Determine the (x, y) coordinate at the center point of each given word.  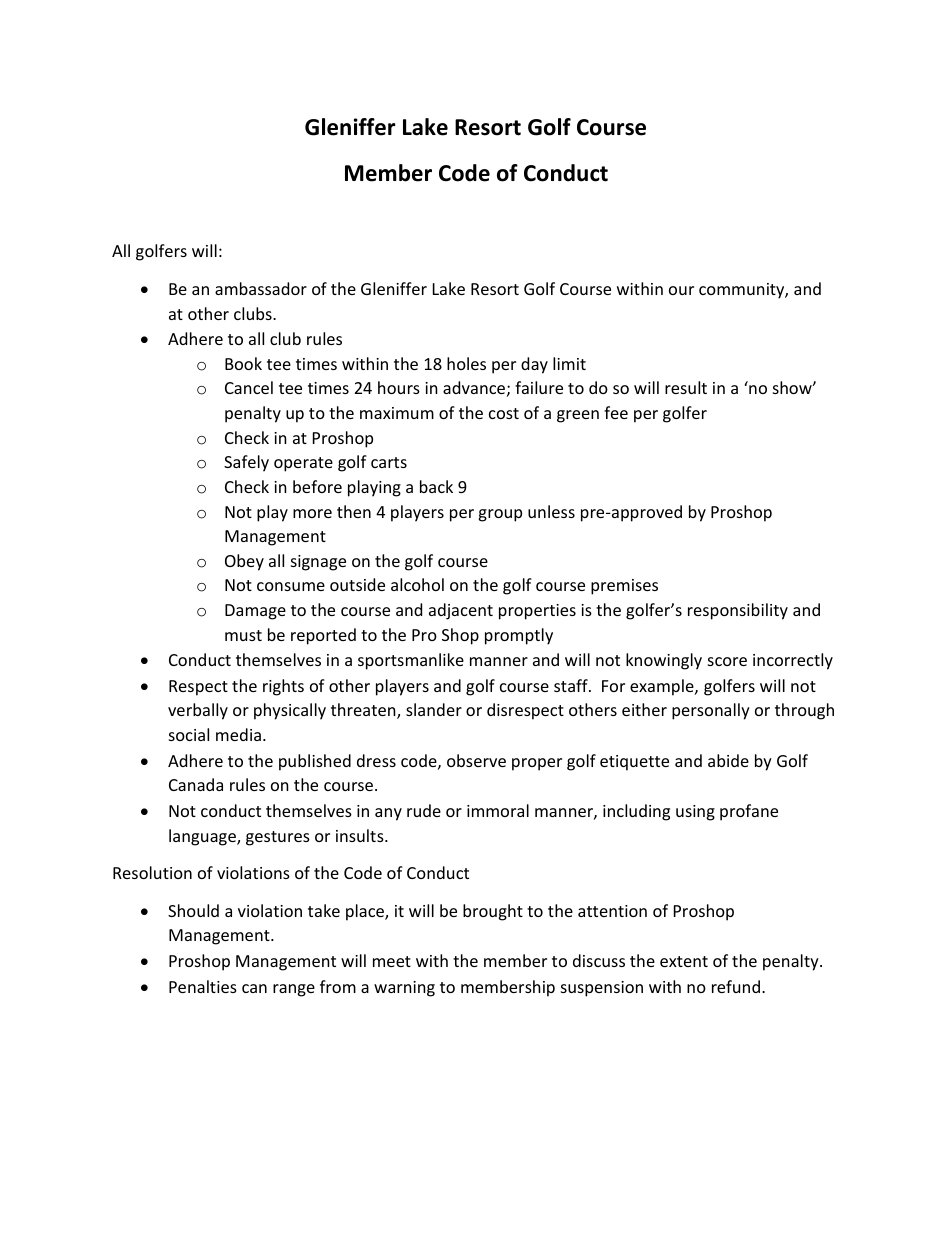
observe (476, 760)
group (500, 515)
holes (466, 363)
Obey (244, 562)
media (238, 734)
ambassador (261, 288)
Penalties (203, 986)
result (686, 387)
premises (624, 587)
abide (728, 760)
